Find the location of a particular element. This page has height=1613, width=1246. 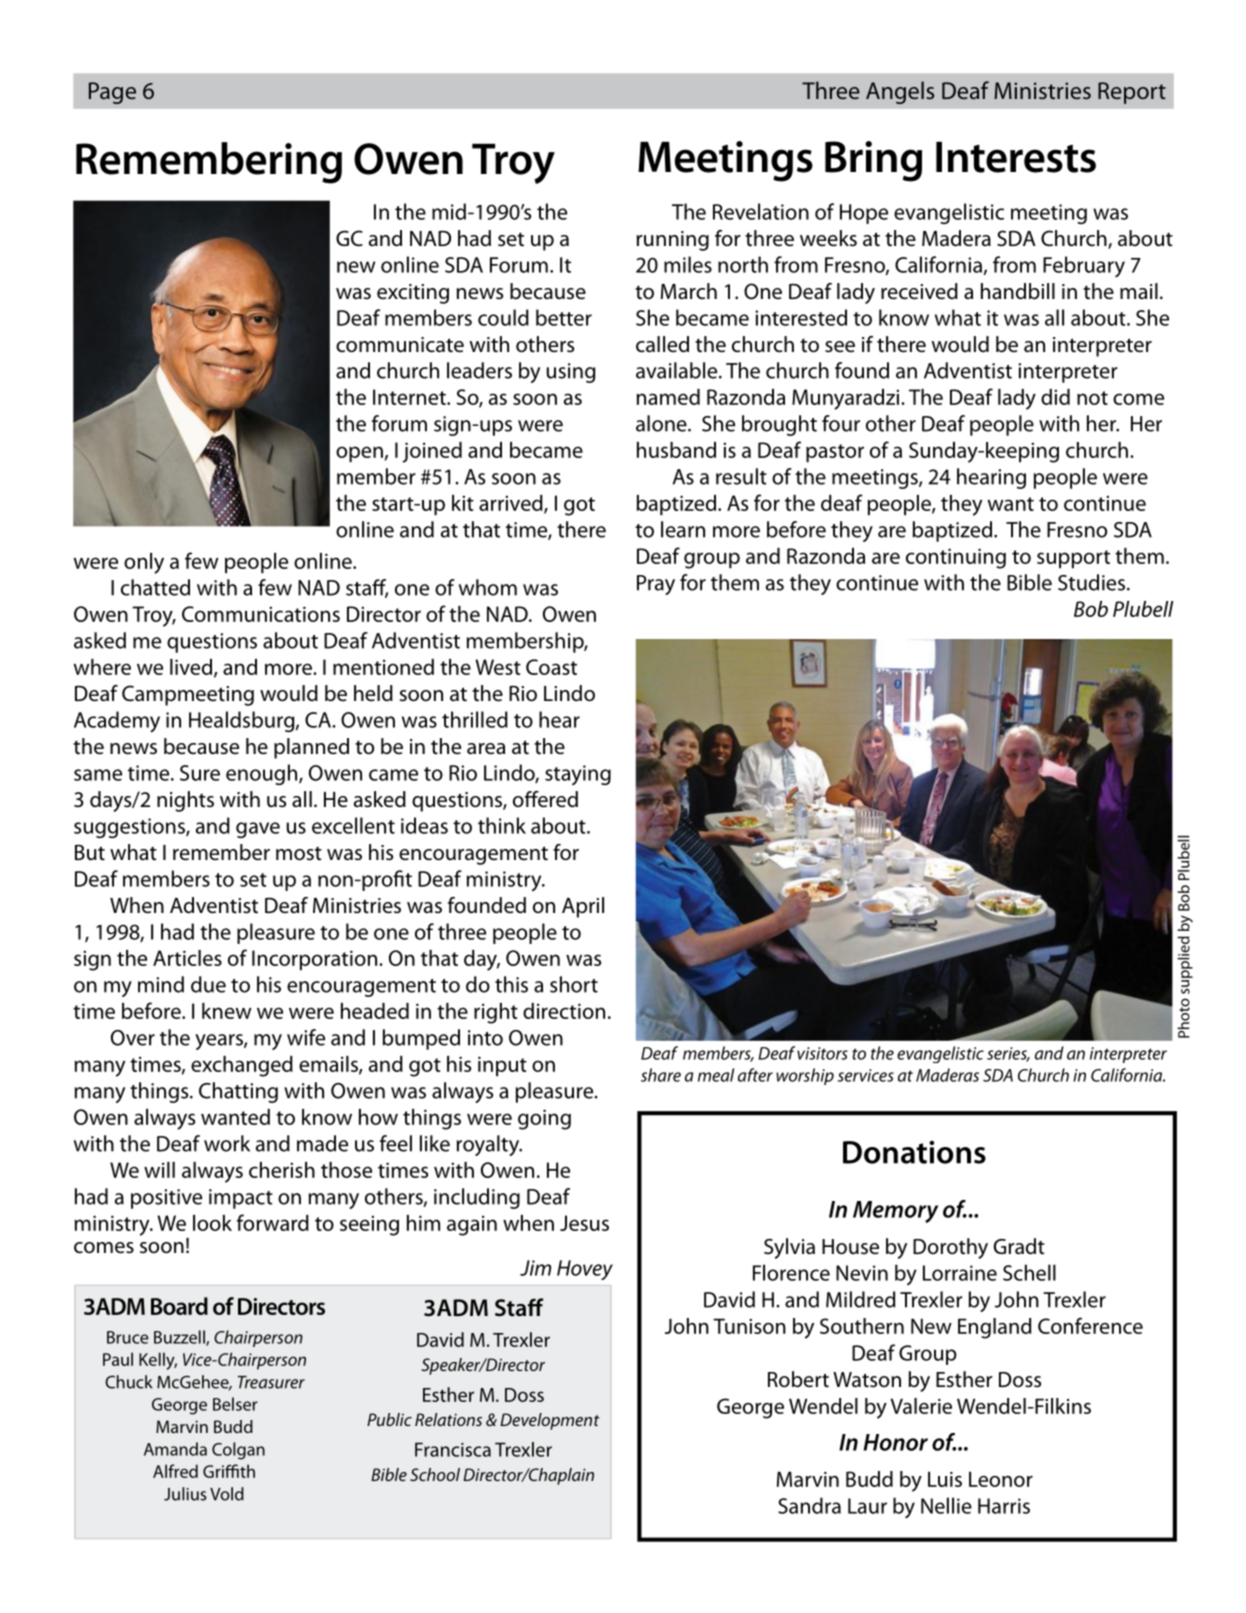

nights is located at coordinates (185, 801).
